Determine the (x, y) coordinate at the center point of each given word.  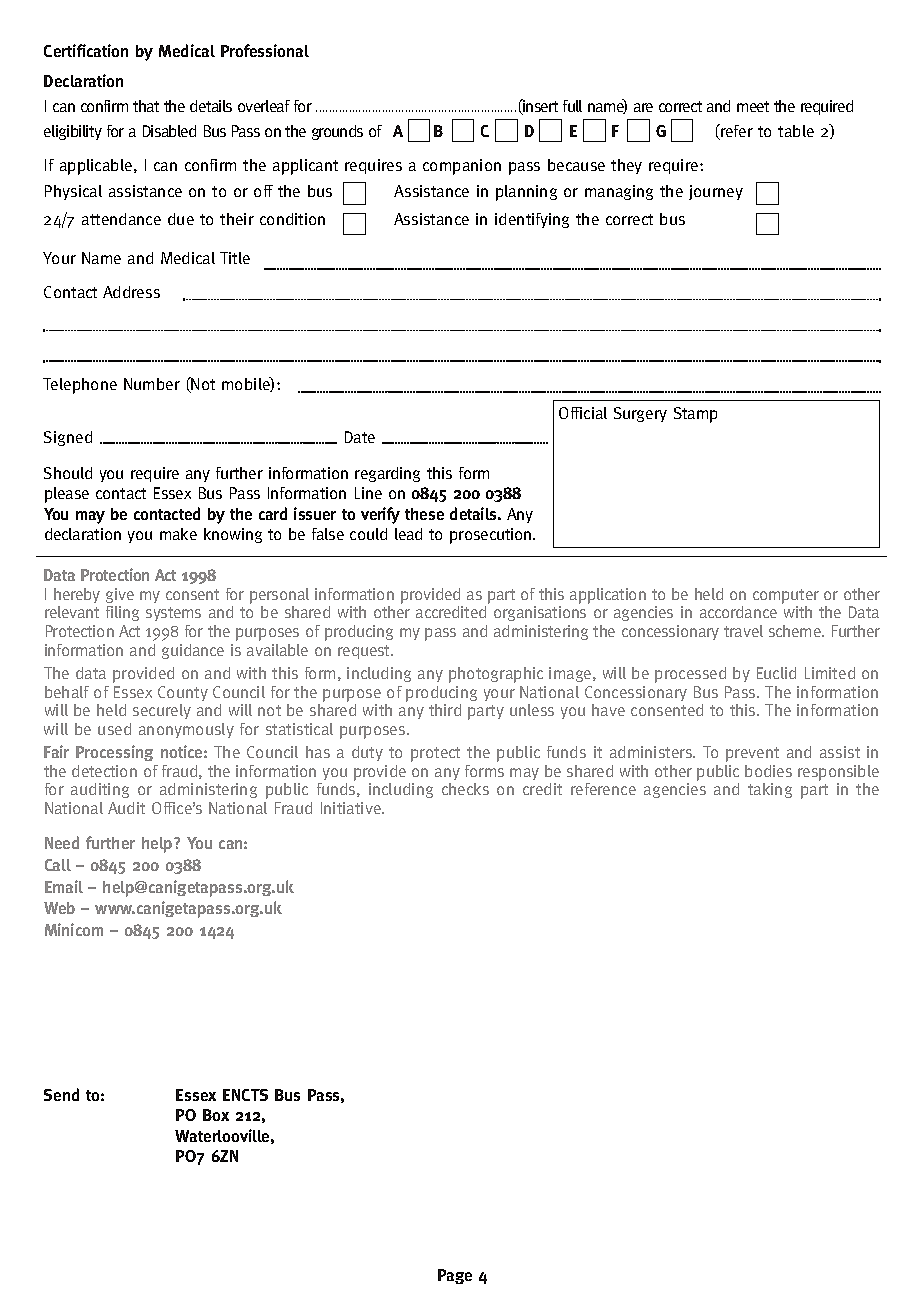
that (146, 106)
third (445, 710)
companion (462, 167)
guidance (193, 651)
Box (216, 1115)
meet (753, 106)
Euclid (776, 673)
